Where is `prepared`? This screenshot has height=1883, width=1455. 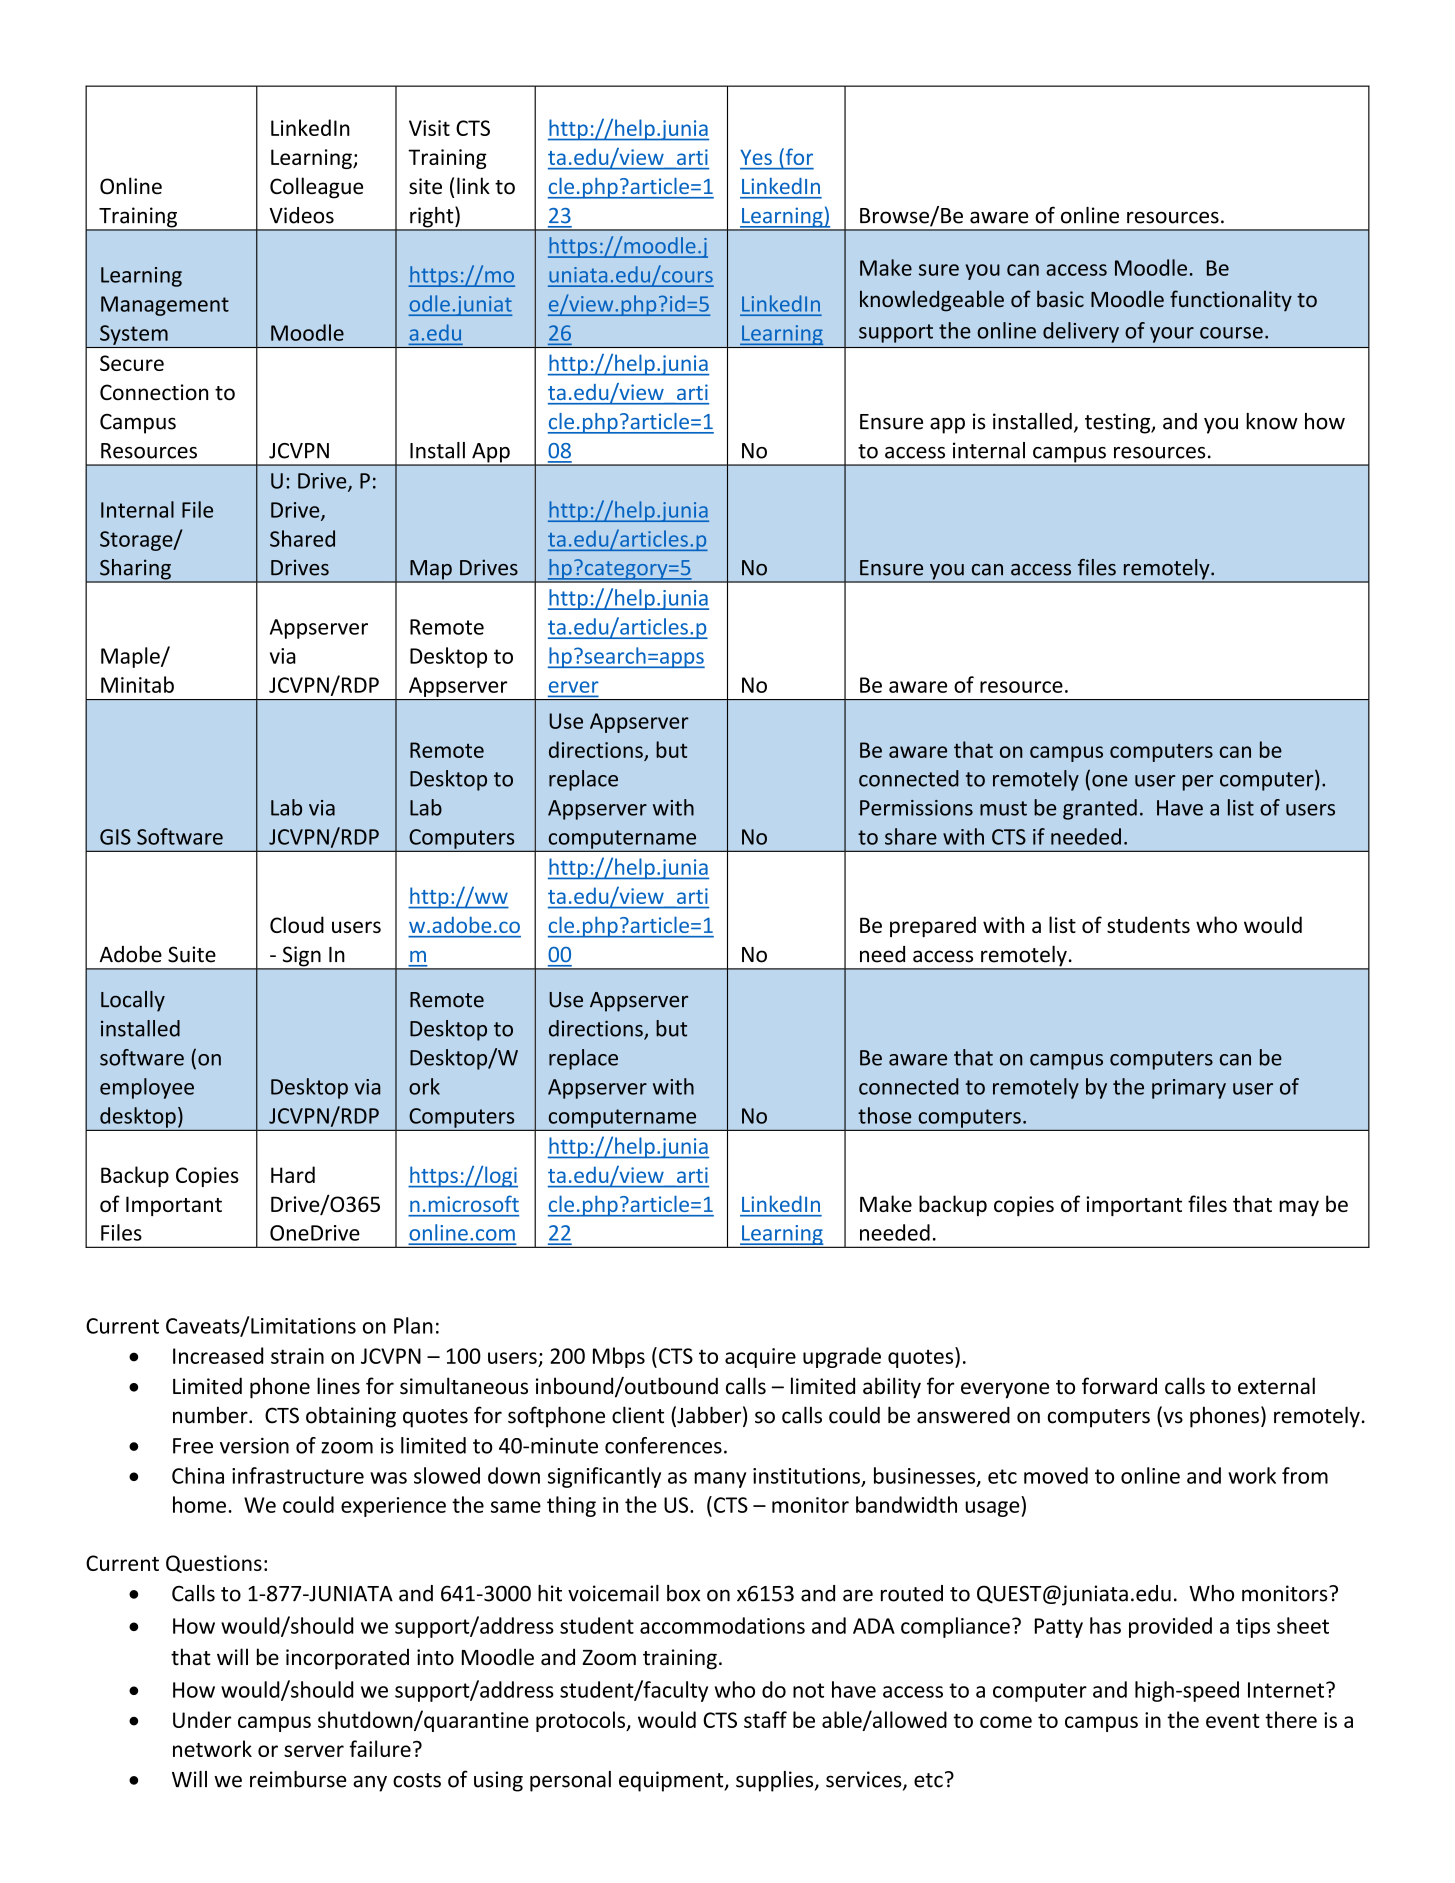
prepared is located at coordinates (933, 926).
